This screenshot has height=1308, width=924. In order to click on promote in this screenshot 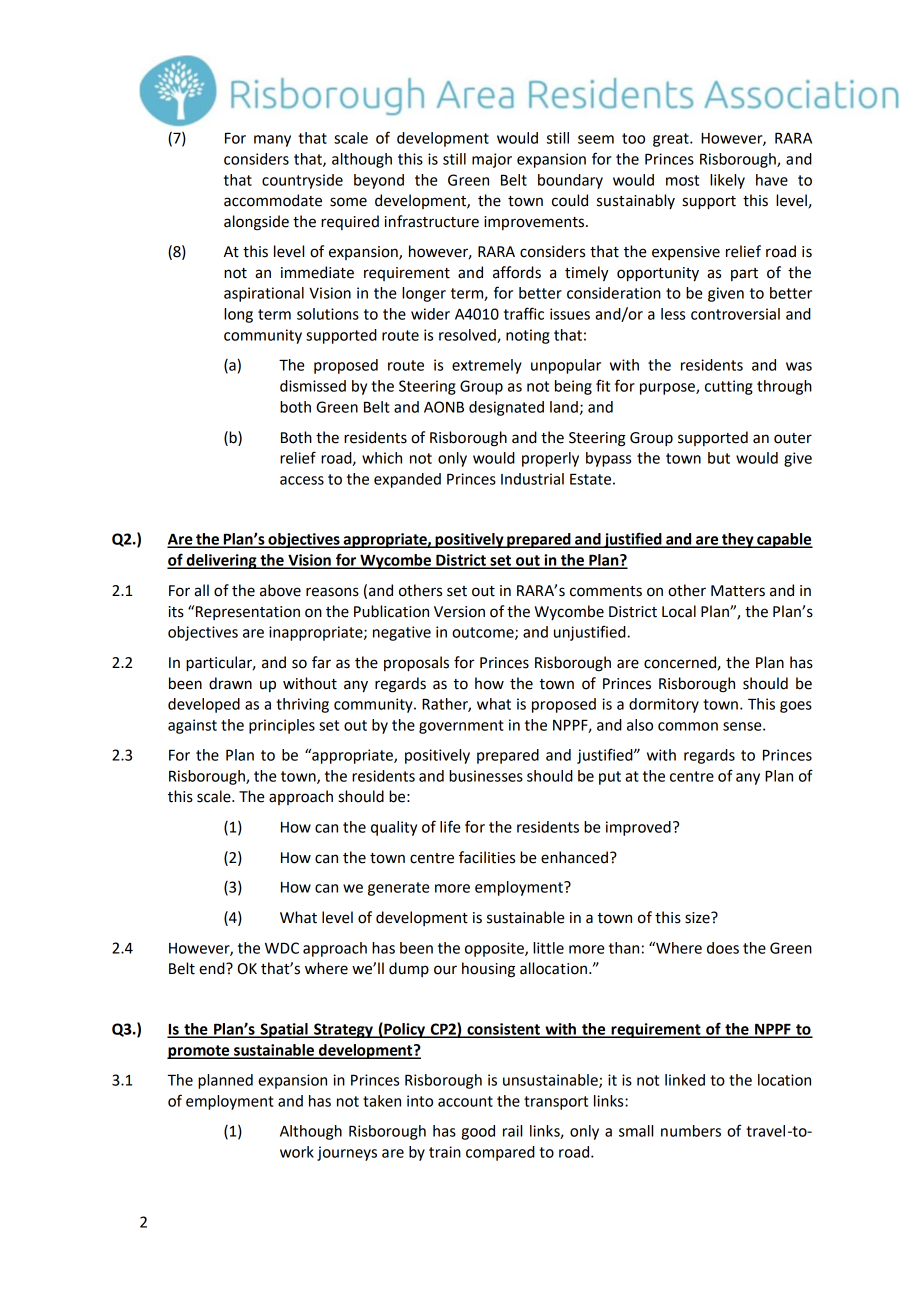, I will do `click(199, 1052)`.
